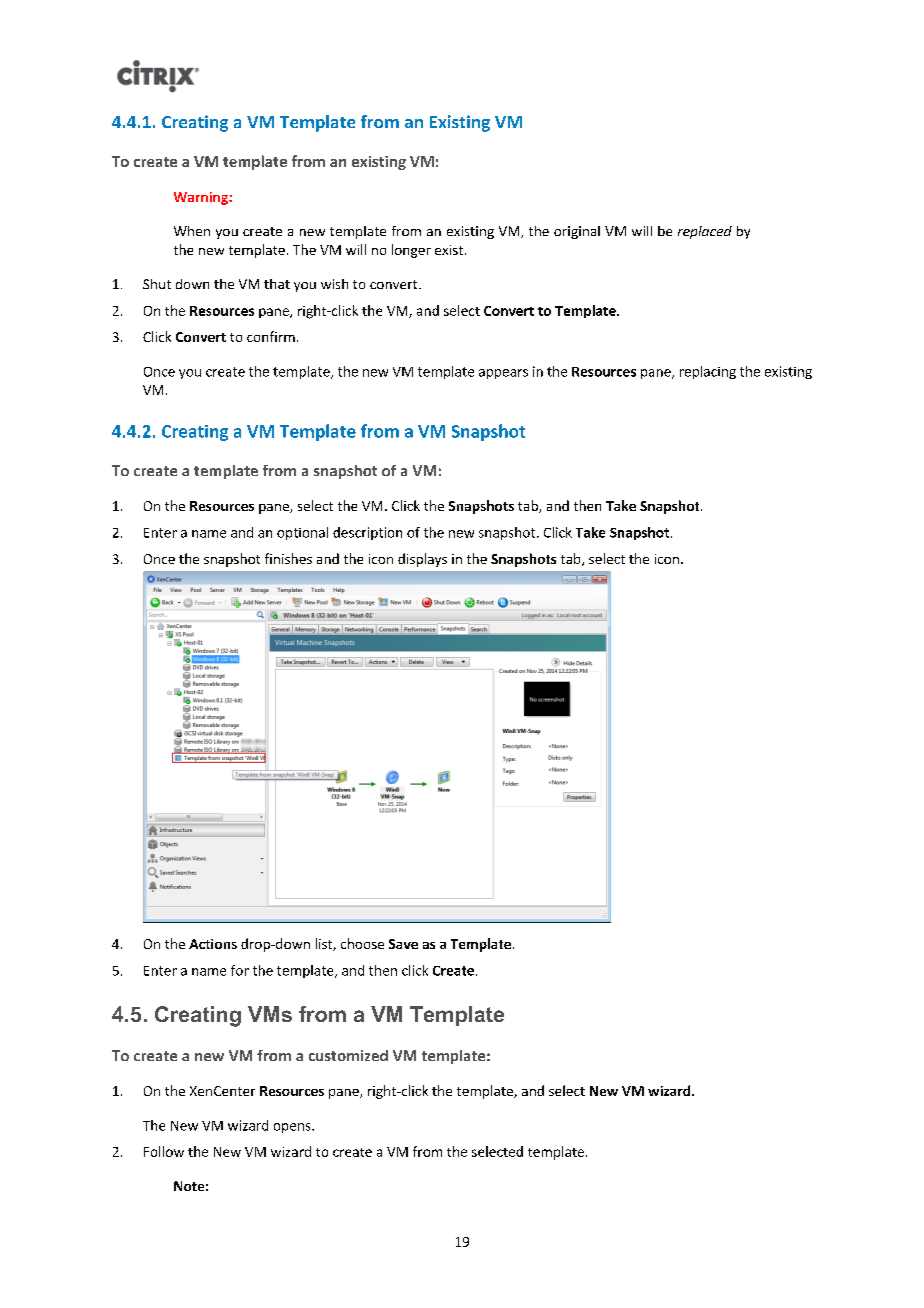 The height and width of the image is (1308, 924). Describe the element at coordinates (164, 1151) in the image. I see `Follow` at that location.
